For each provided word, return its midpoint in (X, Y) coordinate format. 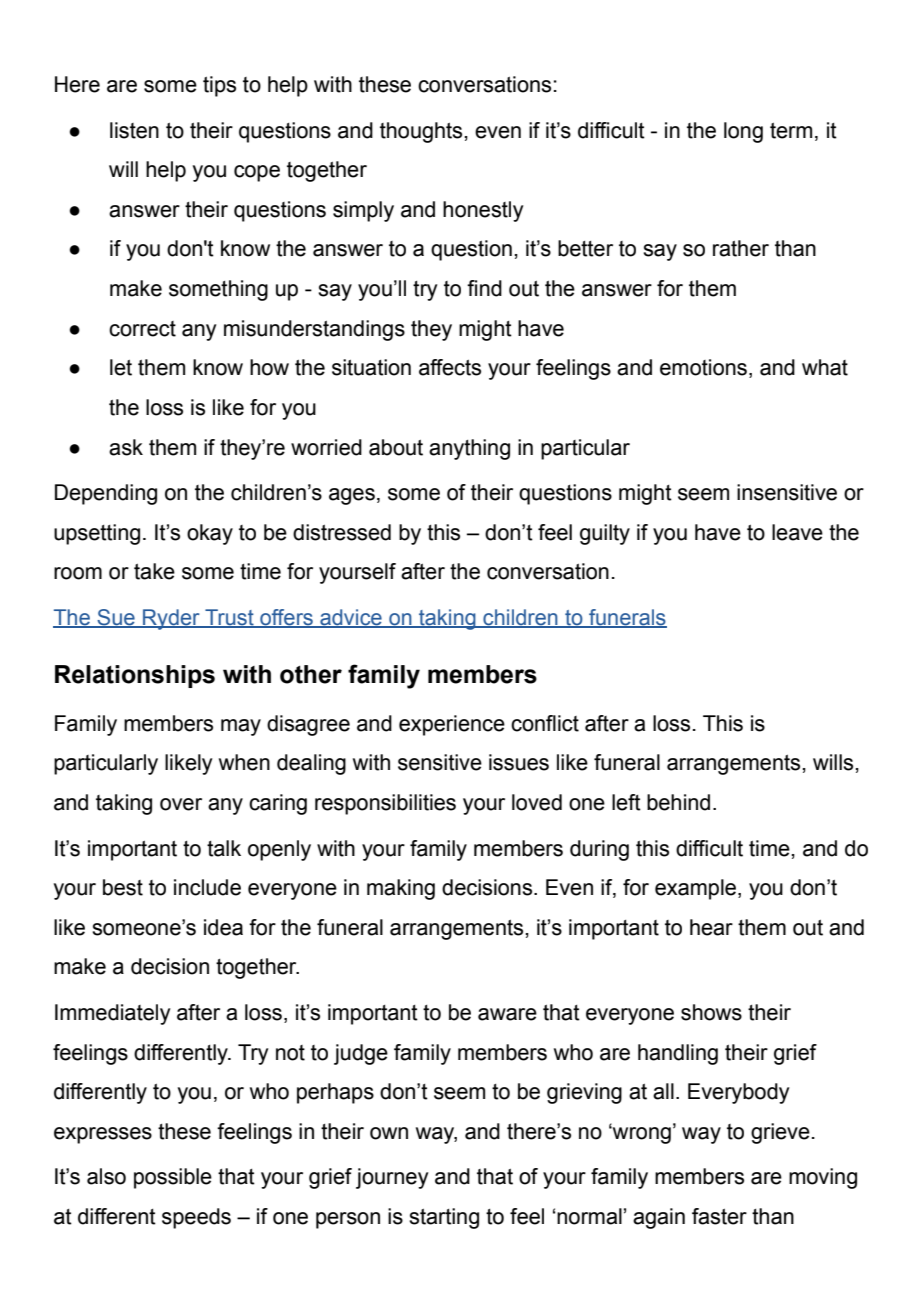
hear (711, 927)
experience (452, 725)
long (743, 132)
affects (450, 367)
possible (173, 1178)
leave (797, 532)
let (121, 367)
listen (134, 130)
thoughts (421, 132)
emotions (703, 367)
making (401, 889)
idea (223, 927)
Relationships (135, 676)
